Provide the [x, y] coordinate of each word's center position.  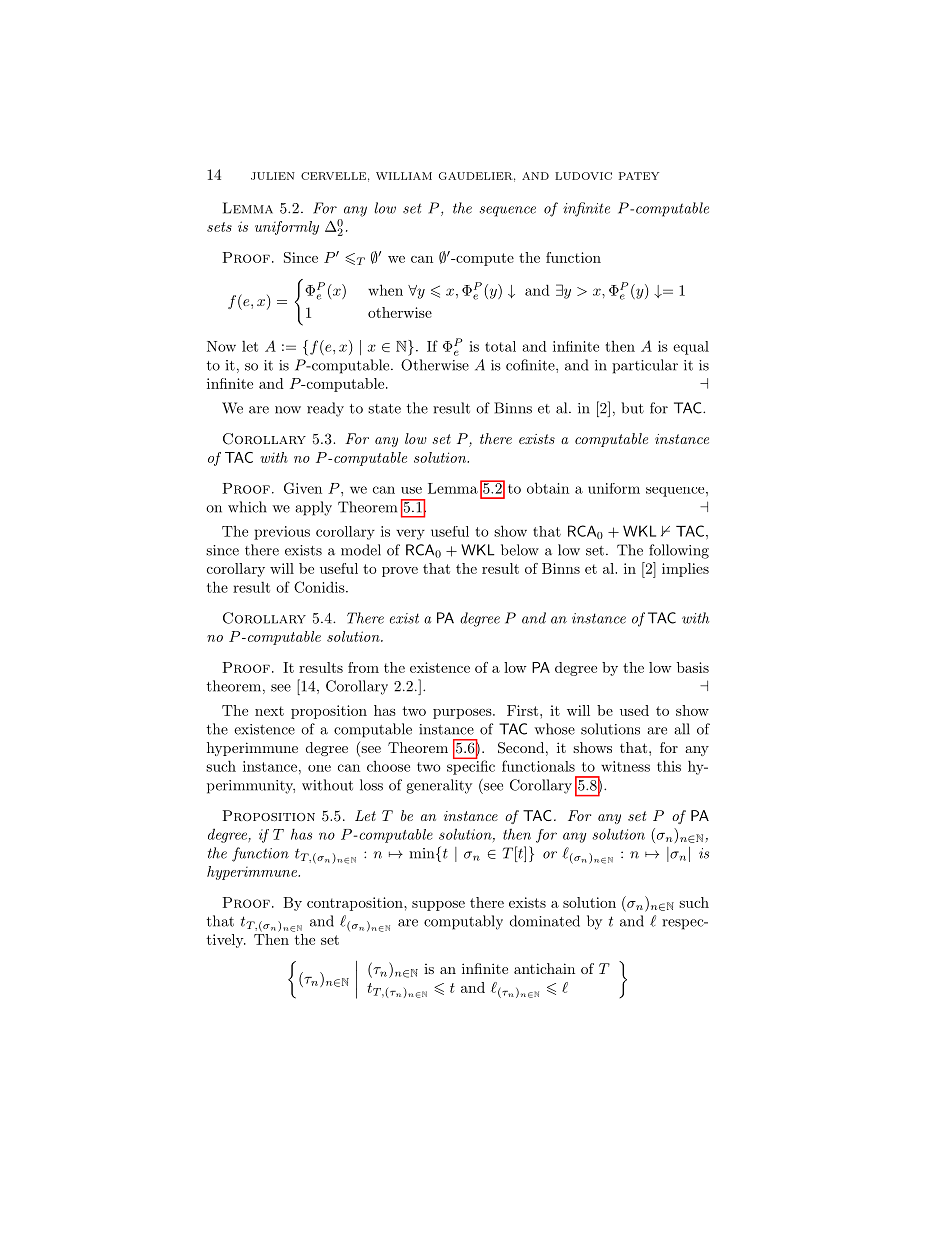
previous [282, 533]
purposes [463, 714]
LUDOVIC [583, 176]
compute [484, 259]
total [500, 346]
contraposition [356, 904]
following [679, 551]
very [410, 534]
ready [325, 409]
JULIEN [273, 176]
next [269, 711]
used [634, 710]
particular [645, 366]
